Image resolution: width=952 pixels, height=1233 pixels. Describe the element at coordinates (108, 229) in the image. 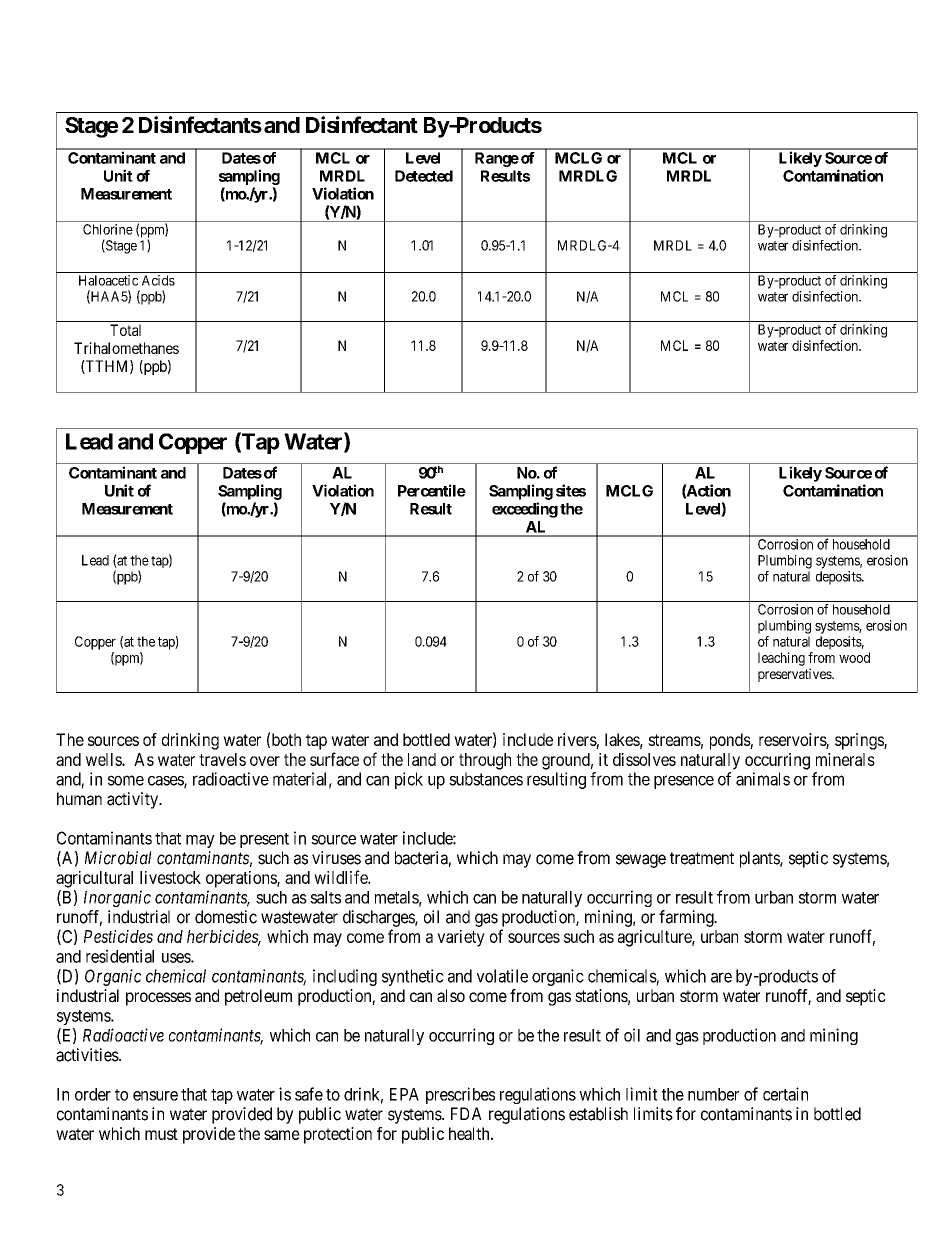

I see `Chlorine` at that location.
